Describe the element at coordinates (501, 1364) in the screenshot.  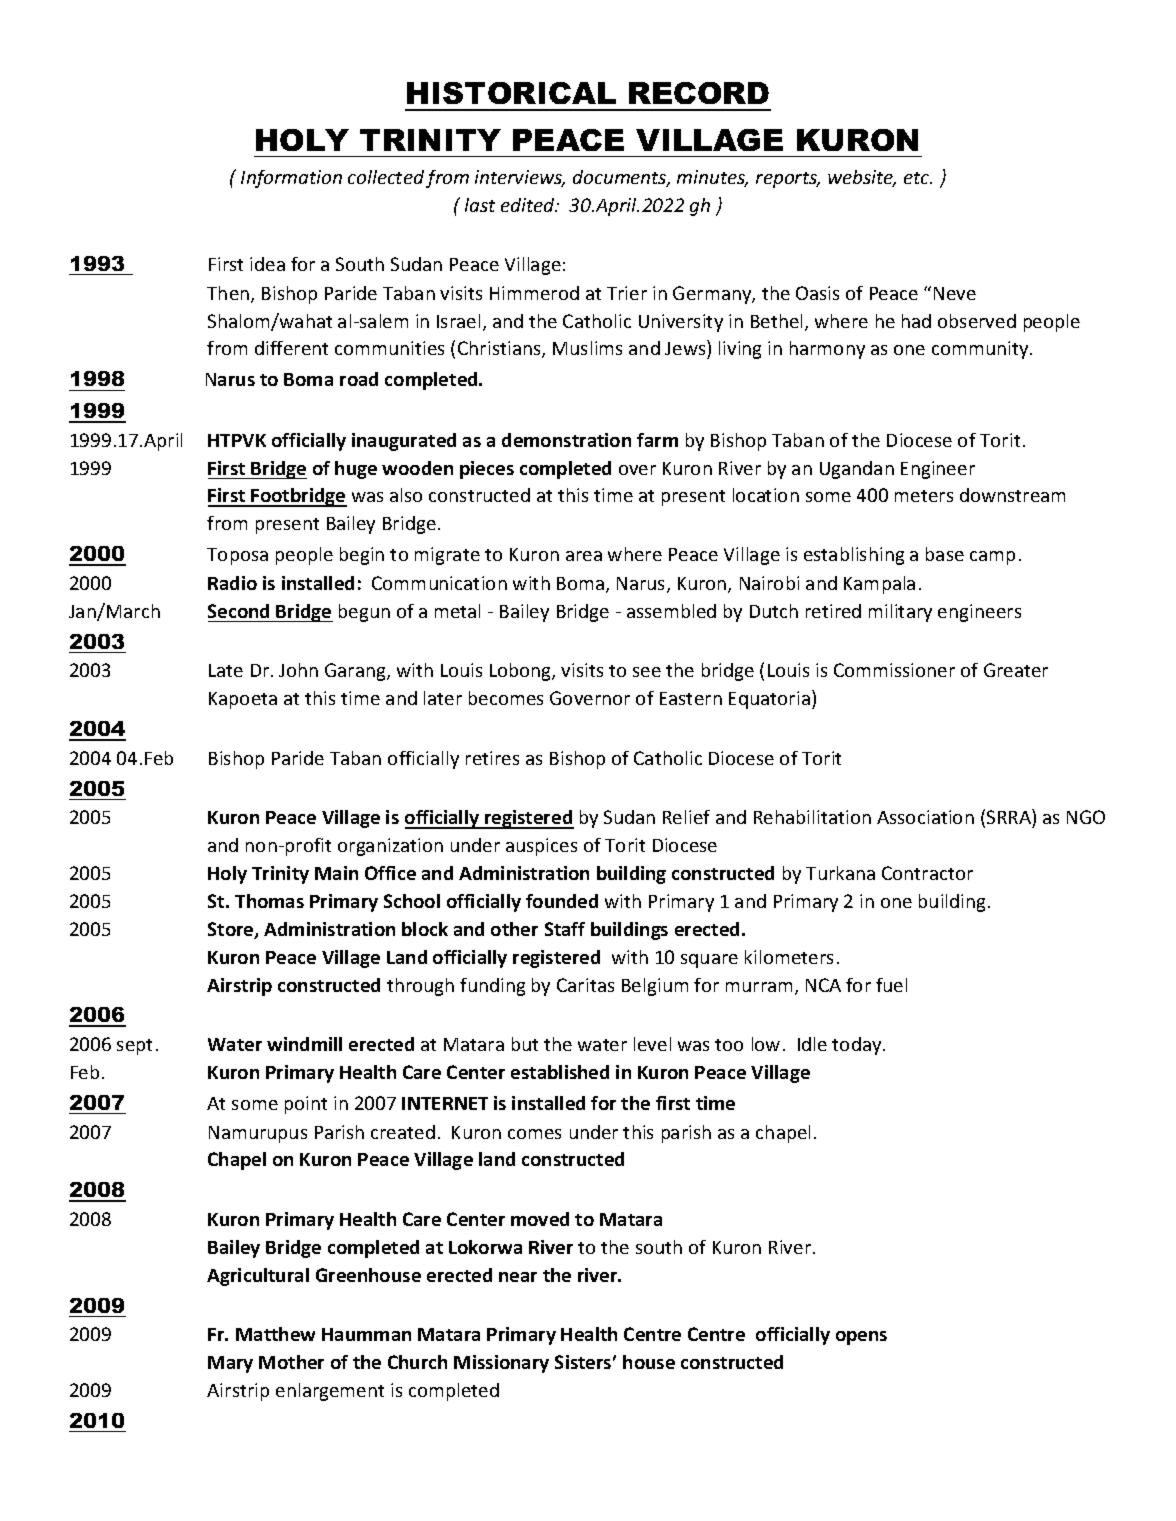
I see `Missionary` at that location.
